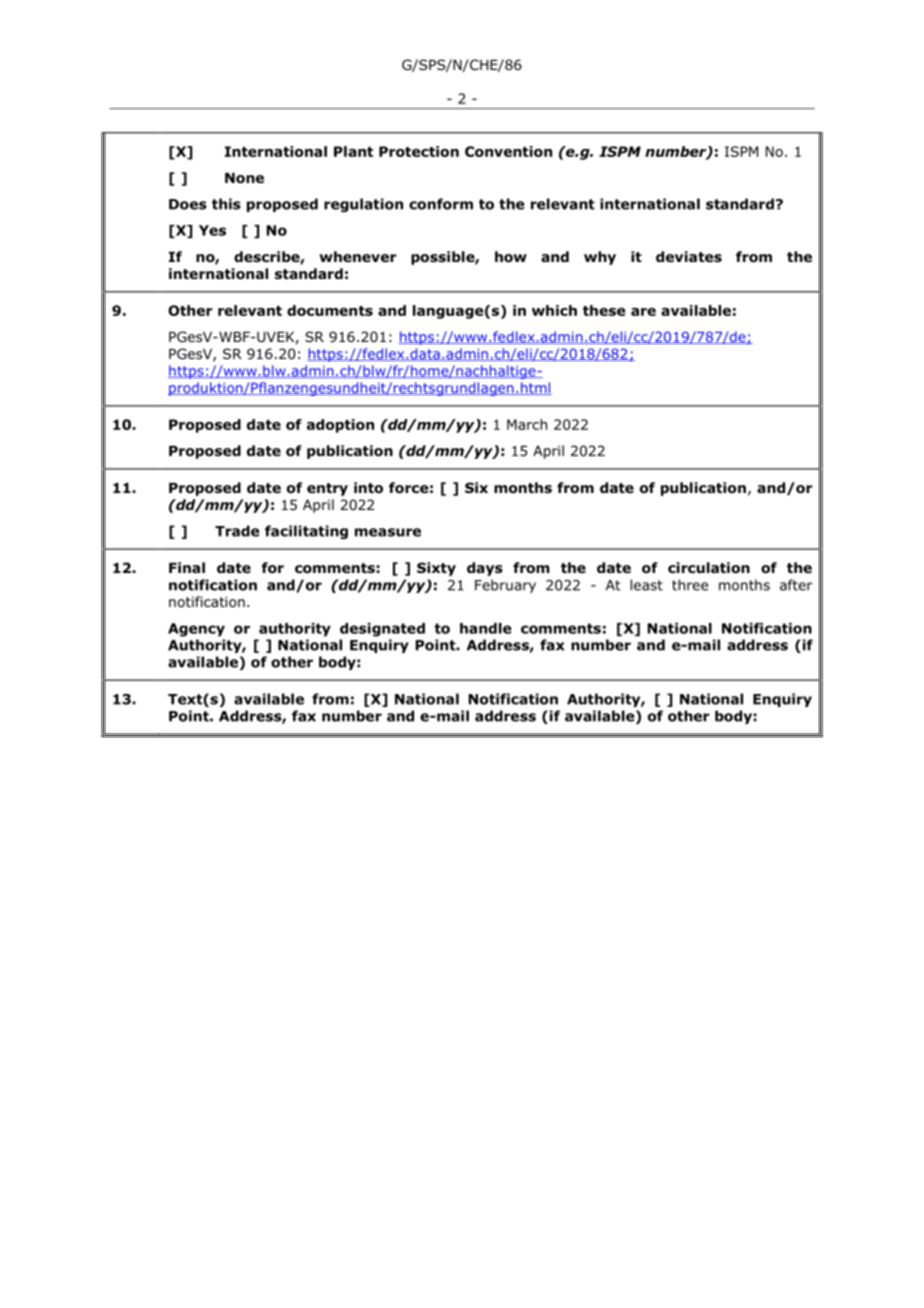 Image resolution: width=924 pixels, height=1308 pixels. I want to click on these, so click(604, 310).
